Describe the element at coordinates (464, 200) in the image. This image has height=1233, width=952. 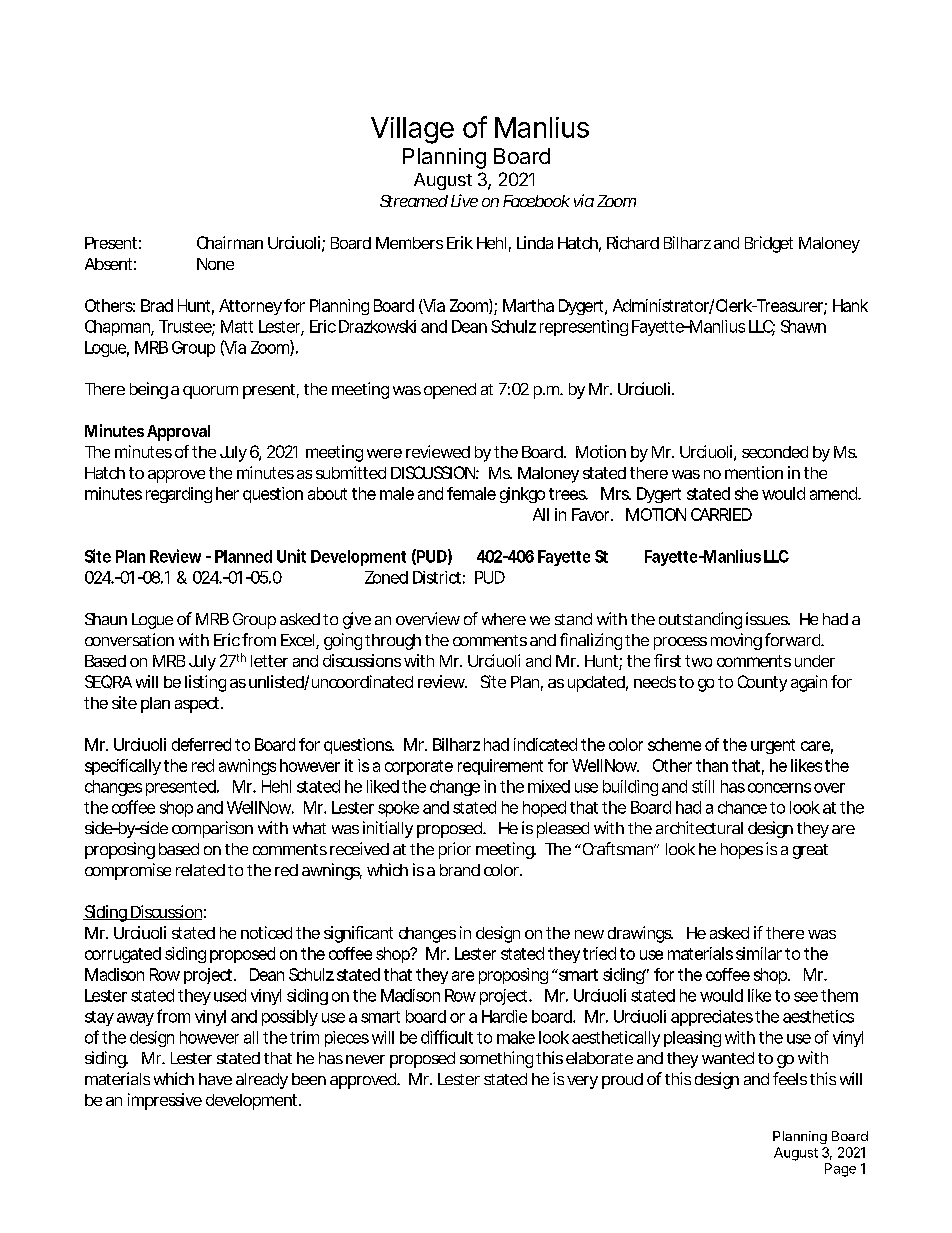
I see `Live` at that location.
